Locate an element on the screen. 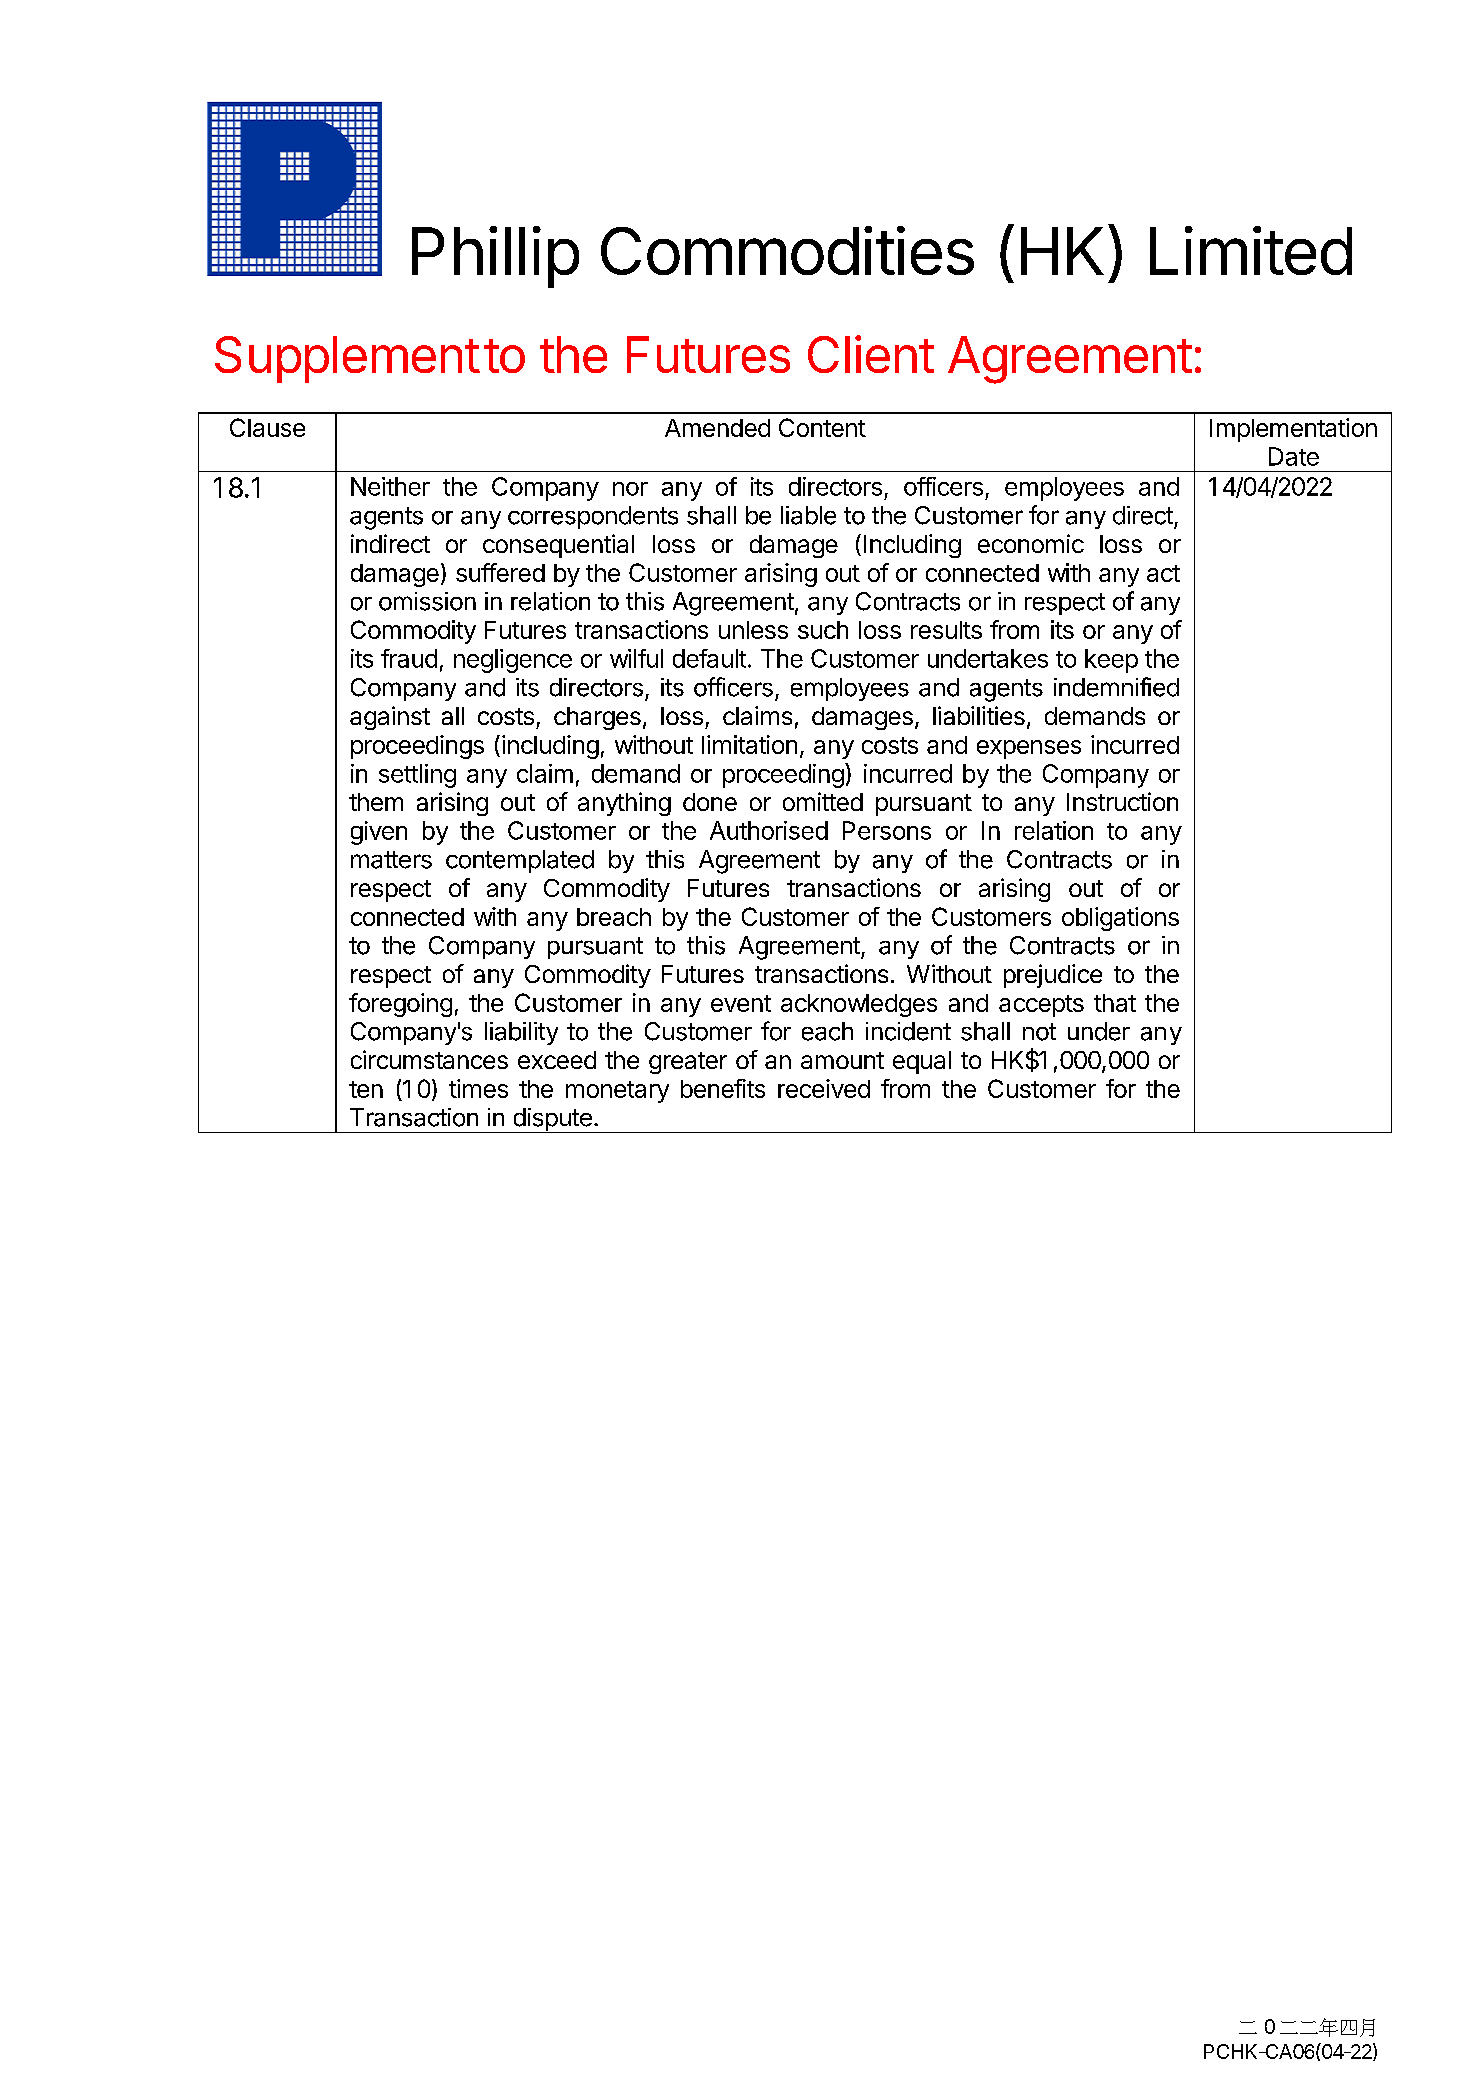 This screenshot has width=1484, height=2099. times is located at coordinates (478, 1088).
